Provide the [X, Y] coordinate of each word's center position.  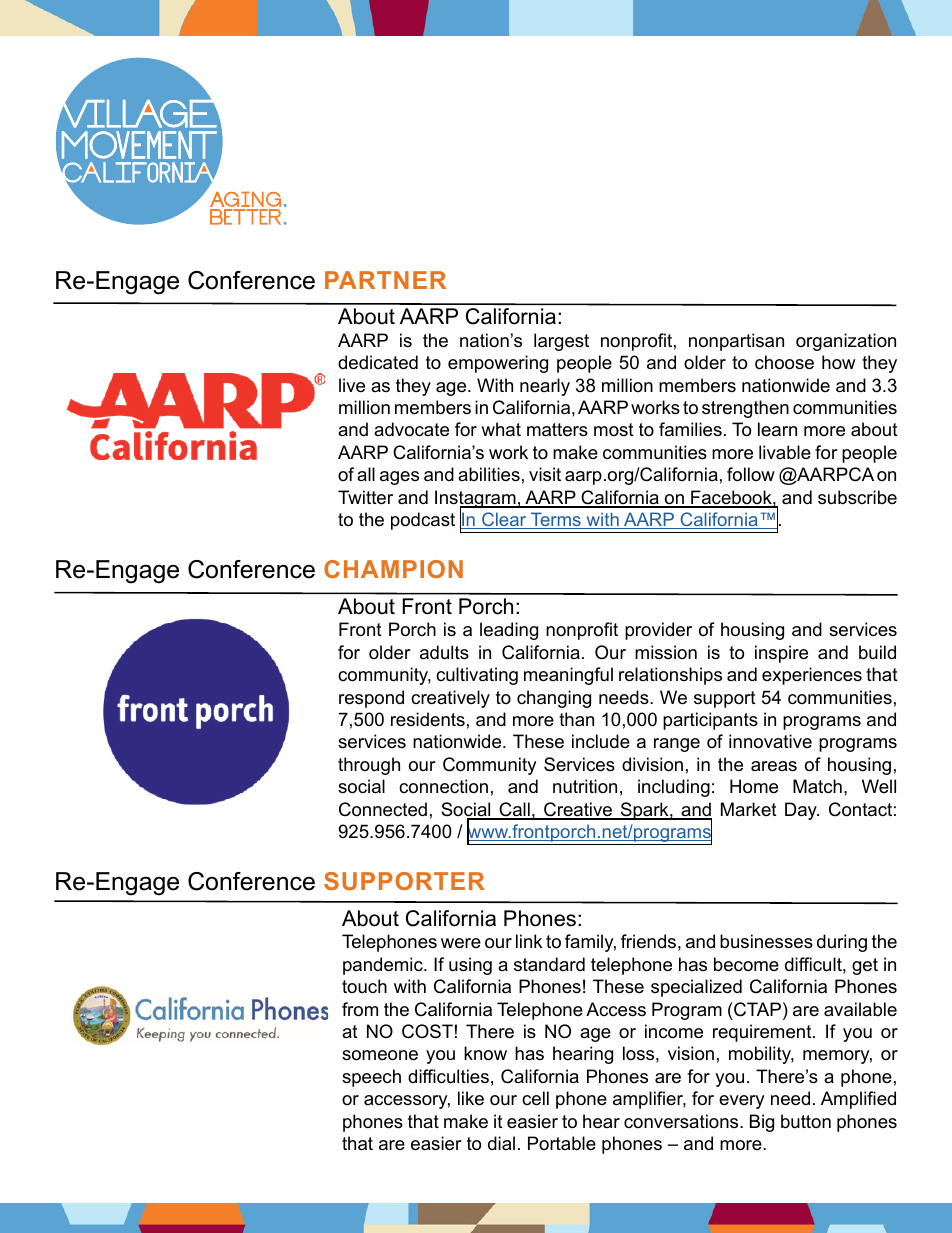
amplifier [649, 1100]
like [471, 1098]
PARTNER [385, 280]
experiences [812, 676]
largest [561, 342]
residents [428, 719]
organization [846, 342]
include [601, 741]
